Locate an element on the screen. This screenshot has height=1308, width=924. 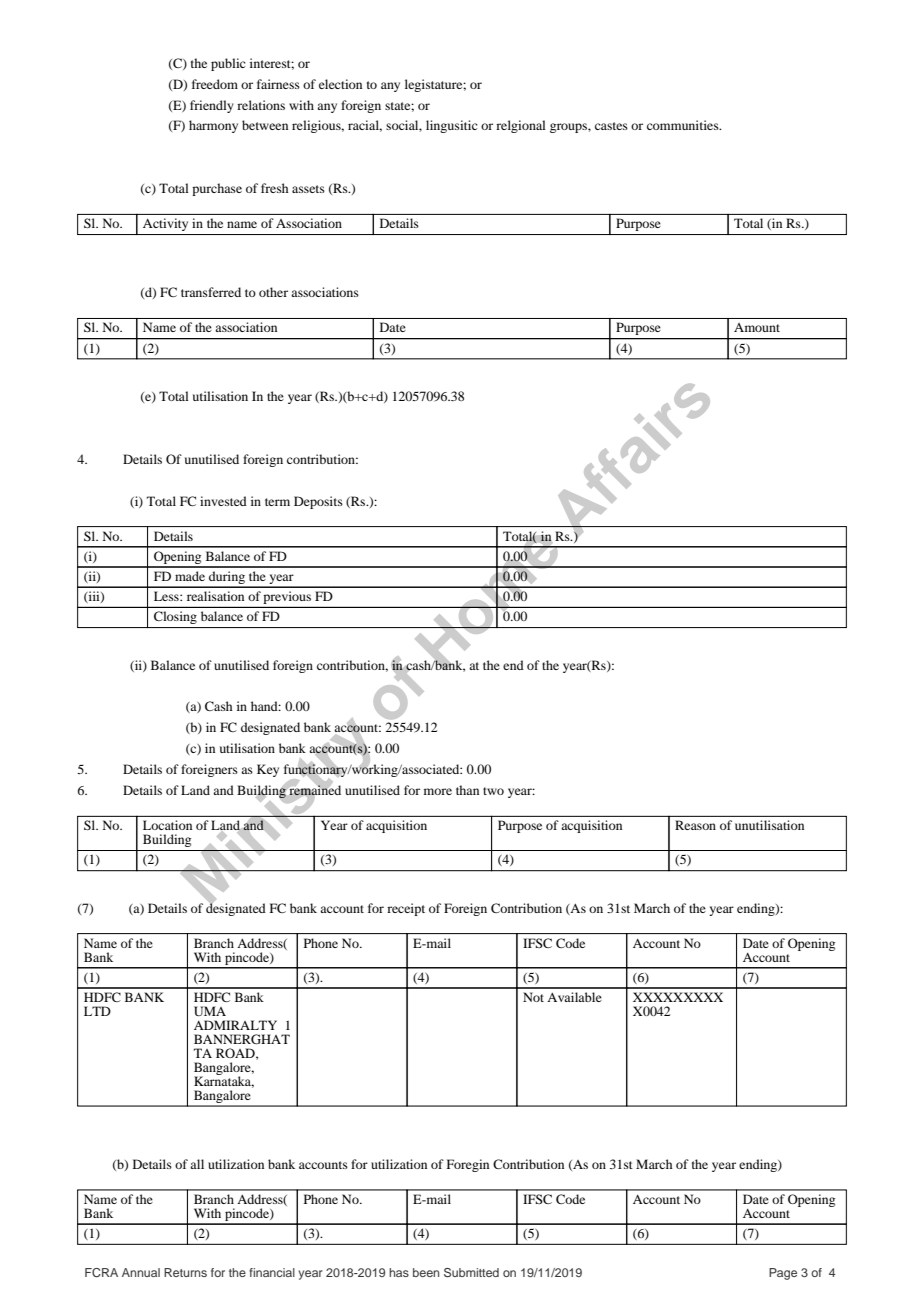
UMA is located at coordinates (210, 1011).
